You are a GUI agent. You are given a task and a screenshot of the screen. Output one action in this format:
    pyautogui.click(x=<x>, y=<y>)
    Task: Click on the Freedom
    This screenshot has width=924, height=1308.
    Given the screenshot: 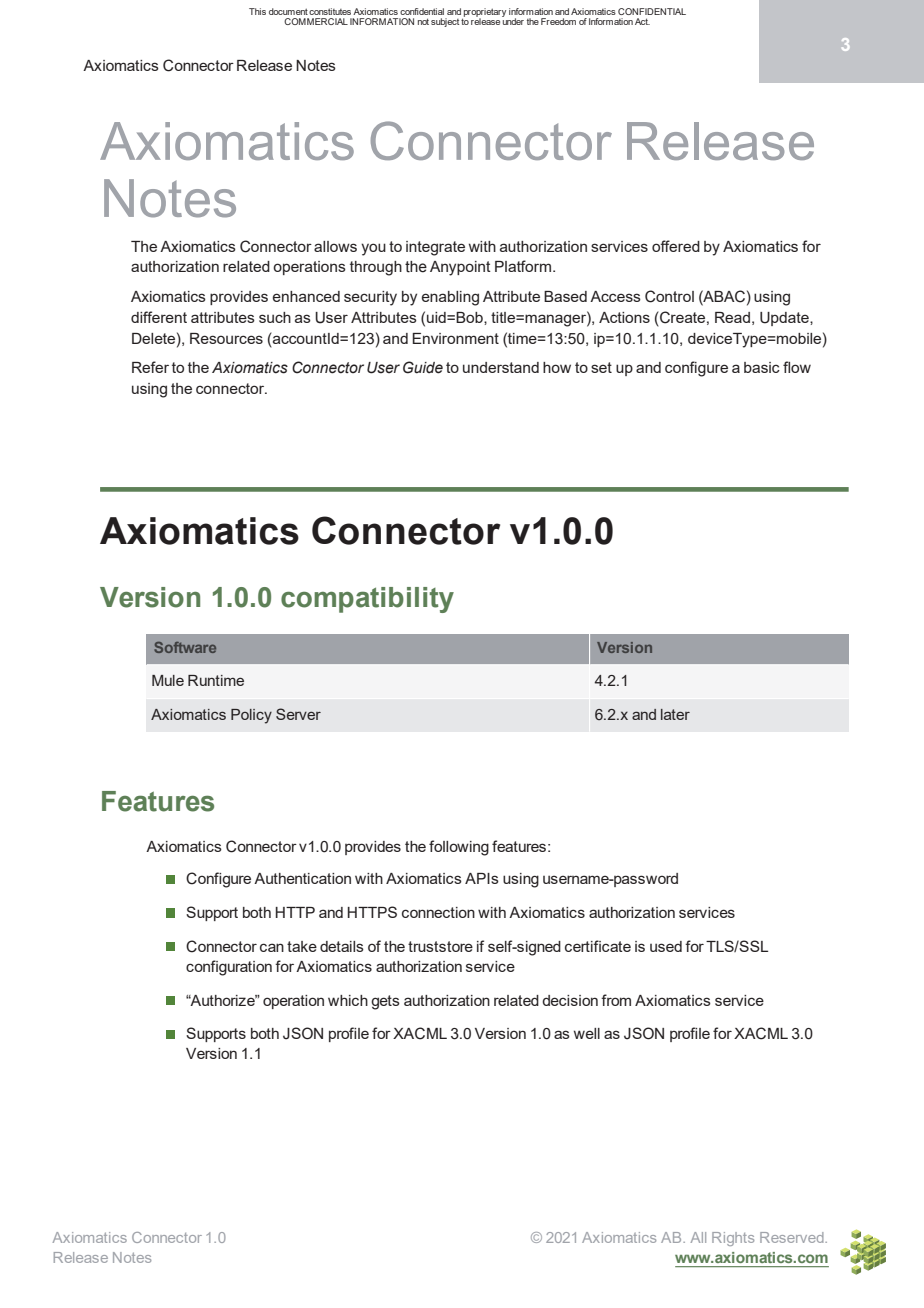 What is the action you would take?
    pyautogui.click(x=558, y=21)
